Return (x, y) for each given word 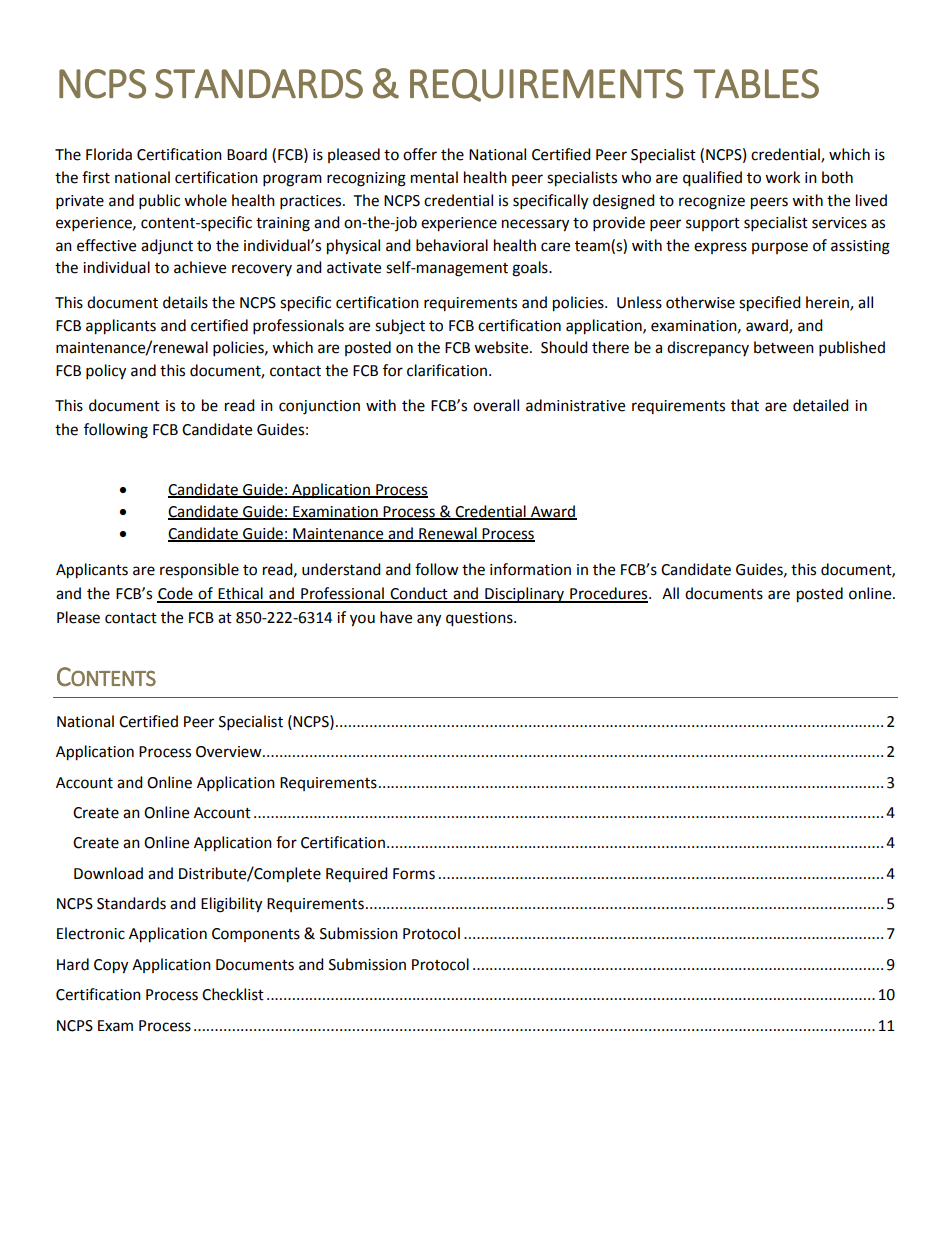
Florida (109, 154)
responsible (199, 570)
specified (770, 304)
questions (480, 619)
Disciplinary (524, 595)
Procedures (609, 594)
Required (357, 874)
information (530, 569)
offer (420, 154)
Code (176, 594)
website (502, 347)
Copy (111, 966)
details (185, 302)
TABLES (756, 84)
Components (256, 935)
